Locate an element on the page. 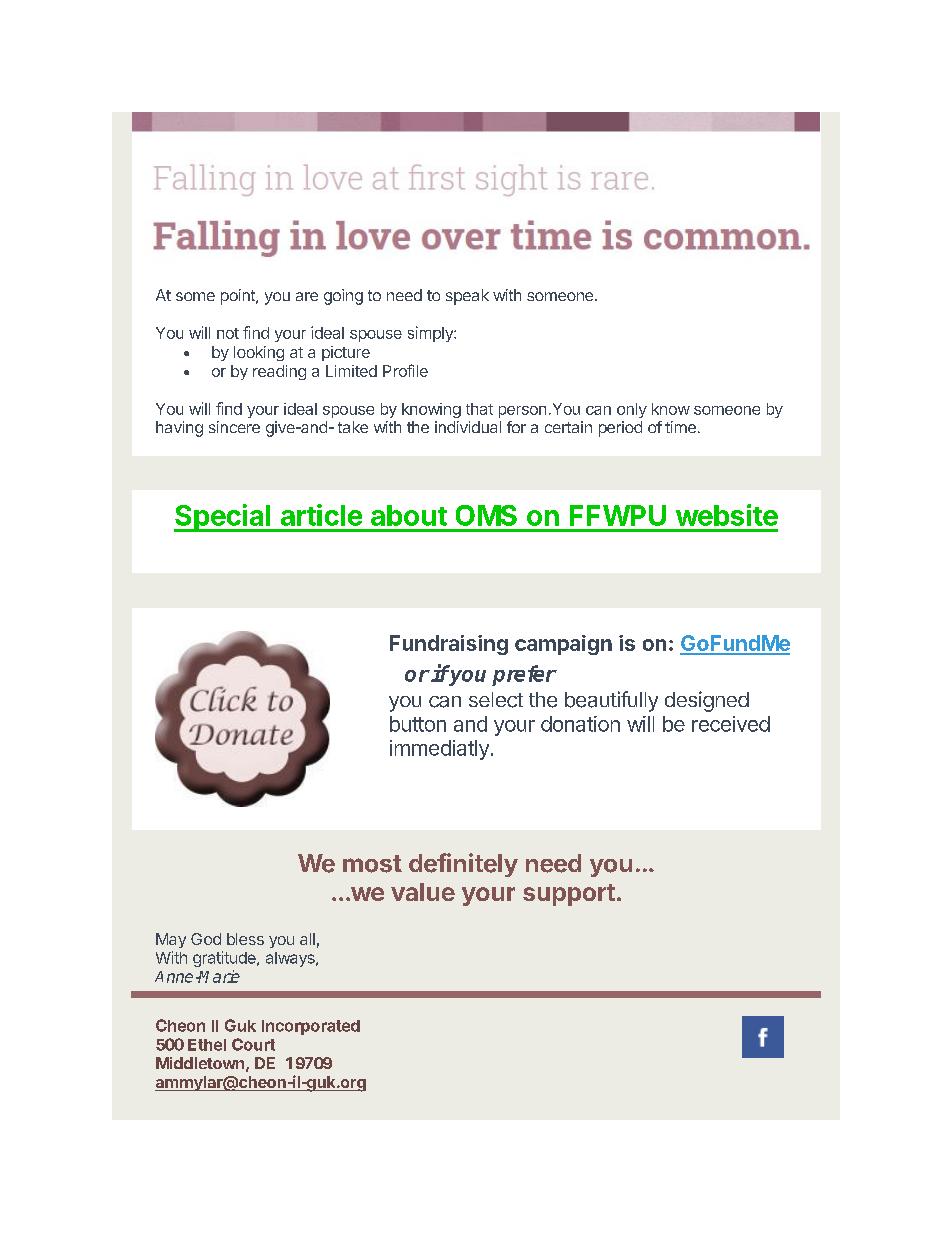 This page has height=1233, width=952. Court is located at coordinates (253, 1044).
